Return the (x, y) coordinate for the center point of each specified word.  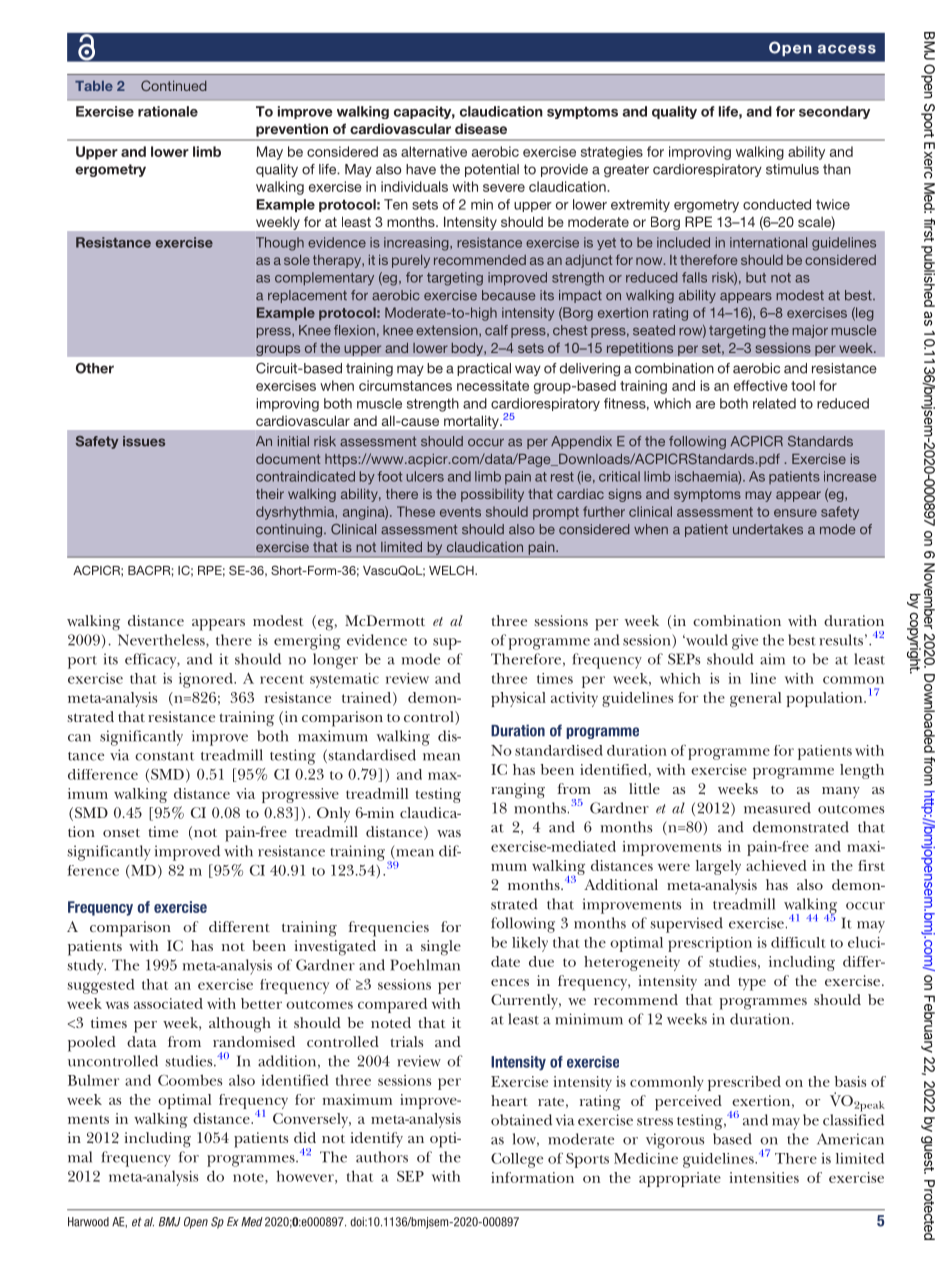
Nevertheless (162, 641)
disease (481, 128)
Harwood (88, 1222)
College (517, 1160)
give (745, 642)
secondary (834, 112)
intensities (764, 1177)
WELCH (452, 570)
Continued (174, 85)
